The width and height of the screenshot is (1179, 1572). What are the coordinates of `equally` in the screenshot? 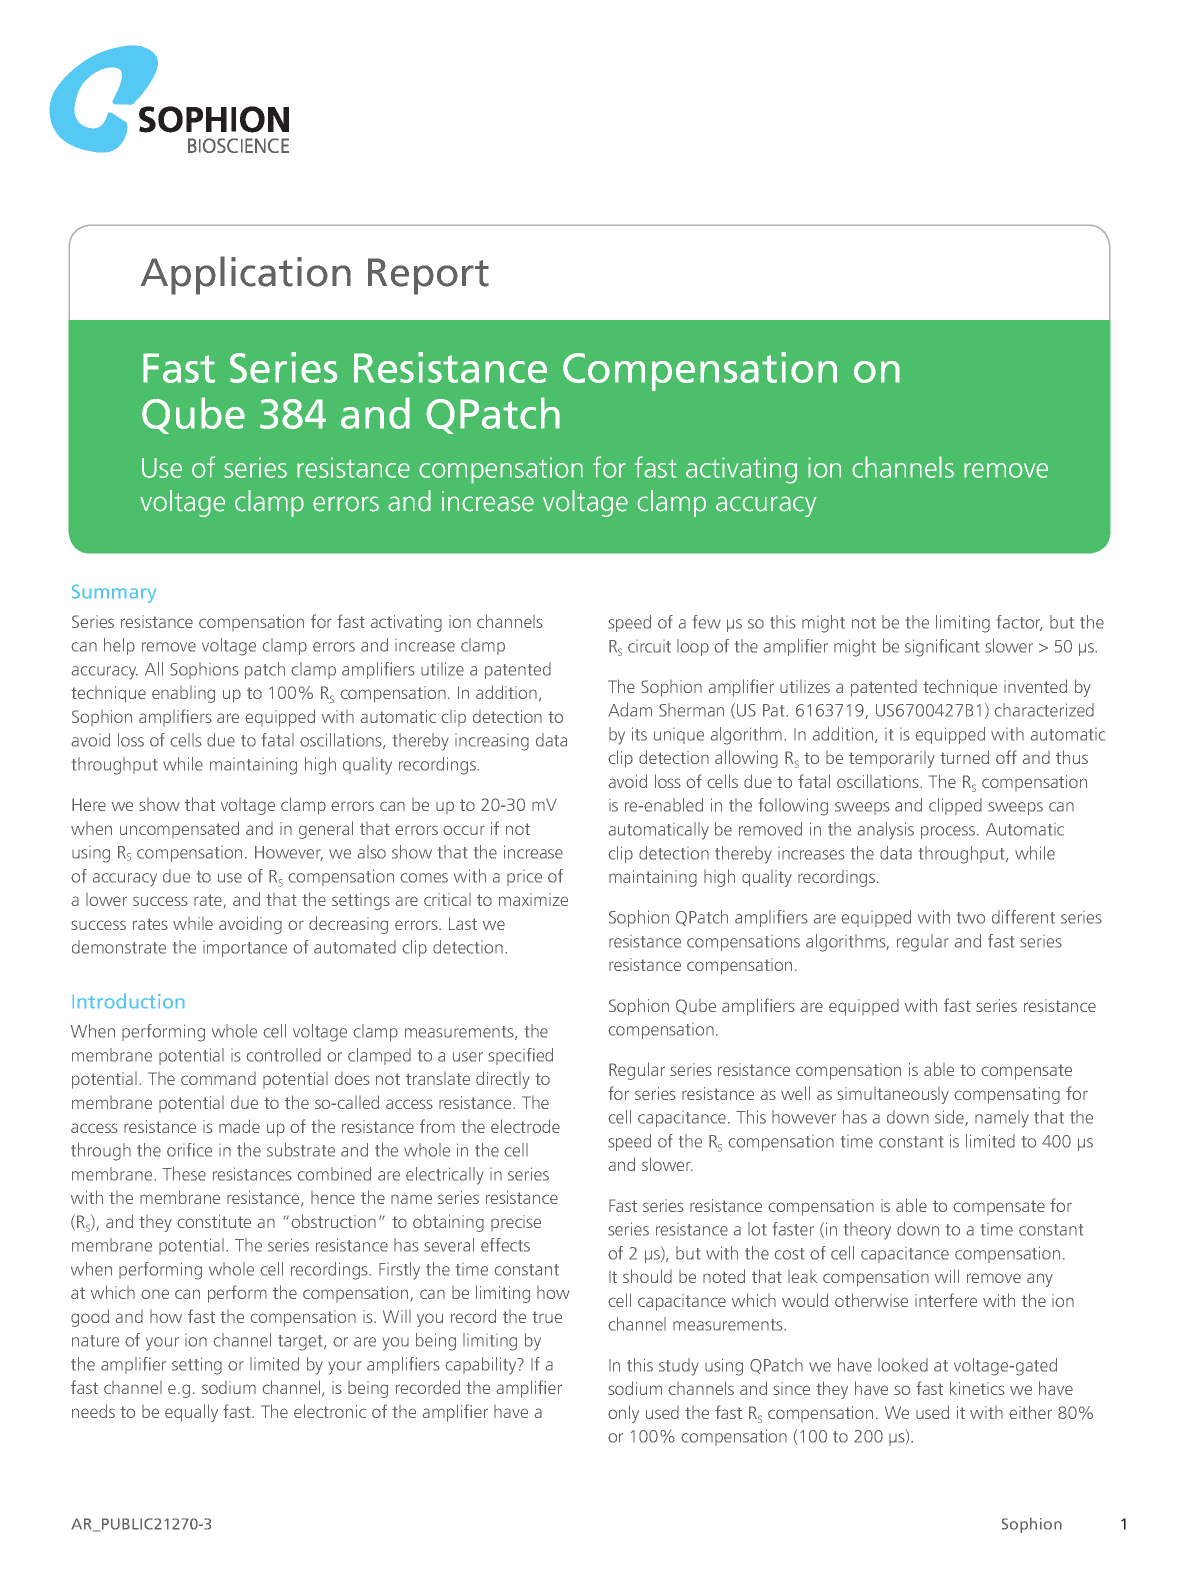 It's located at (191, 1413).
